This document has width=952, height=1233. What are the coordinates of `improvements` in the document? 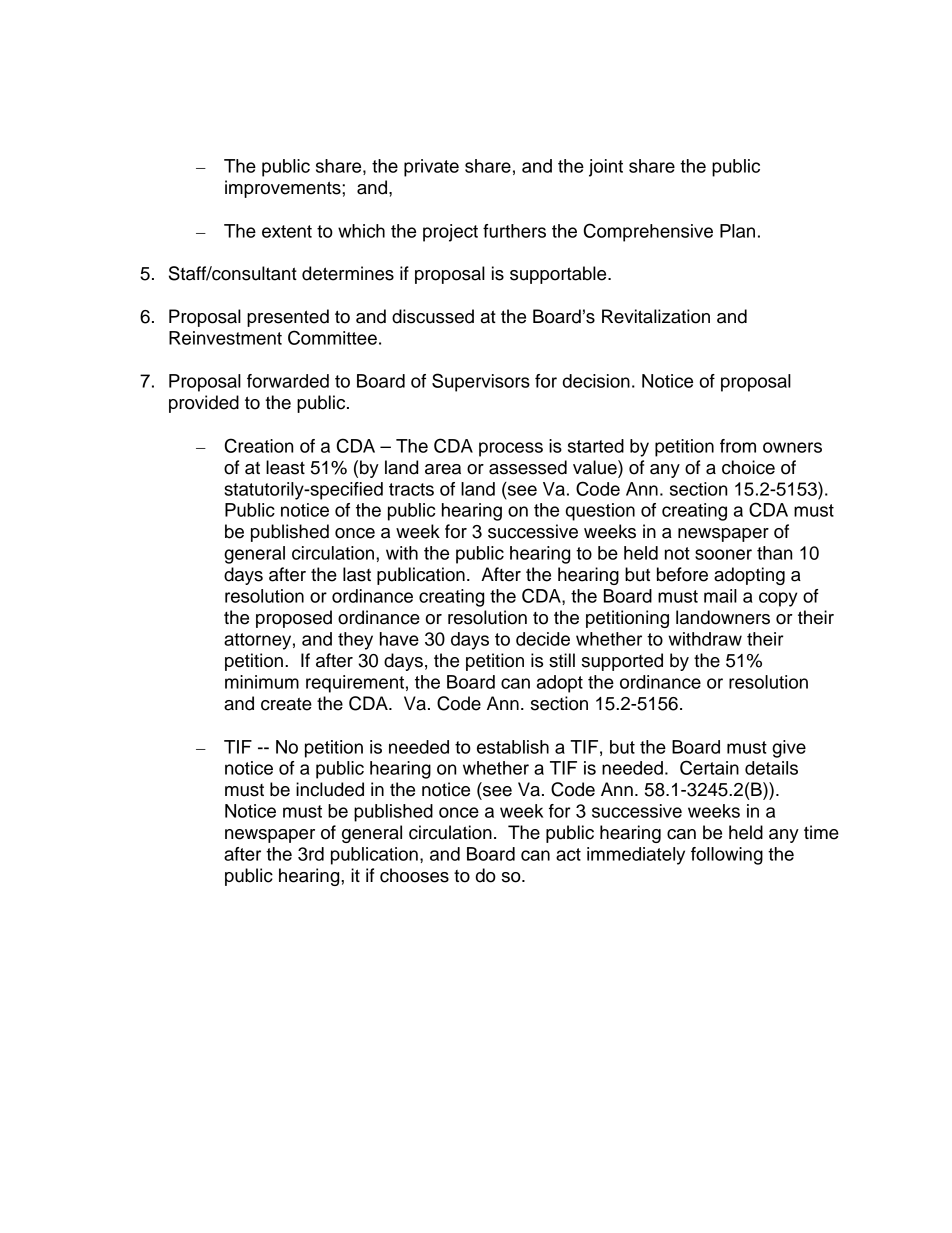 It's located at (284, 189).
